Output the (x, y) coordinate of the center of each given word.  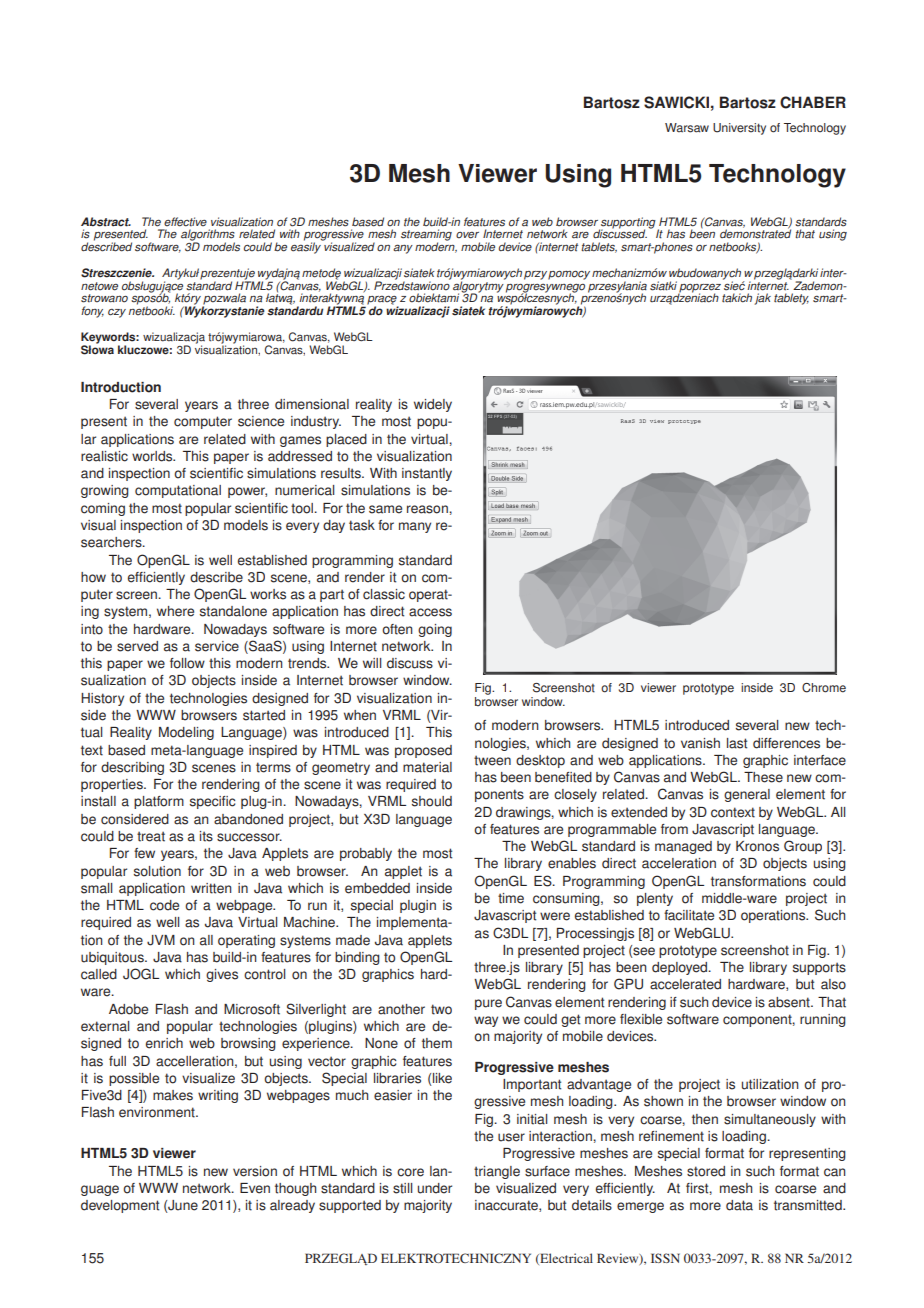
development (120, 1206)
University (739, 129)
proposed (423, 751)
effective (185, 222)
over (467, 235)
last (737, 743)
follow (187, 663)
